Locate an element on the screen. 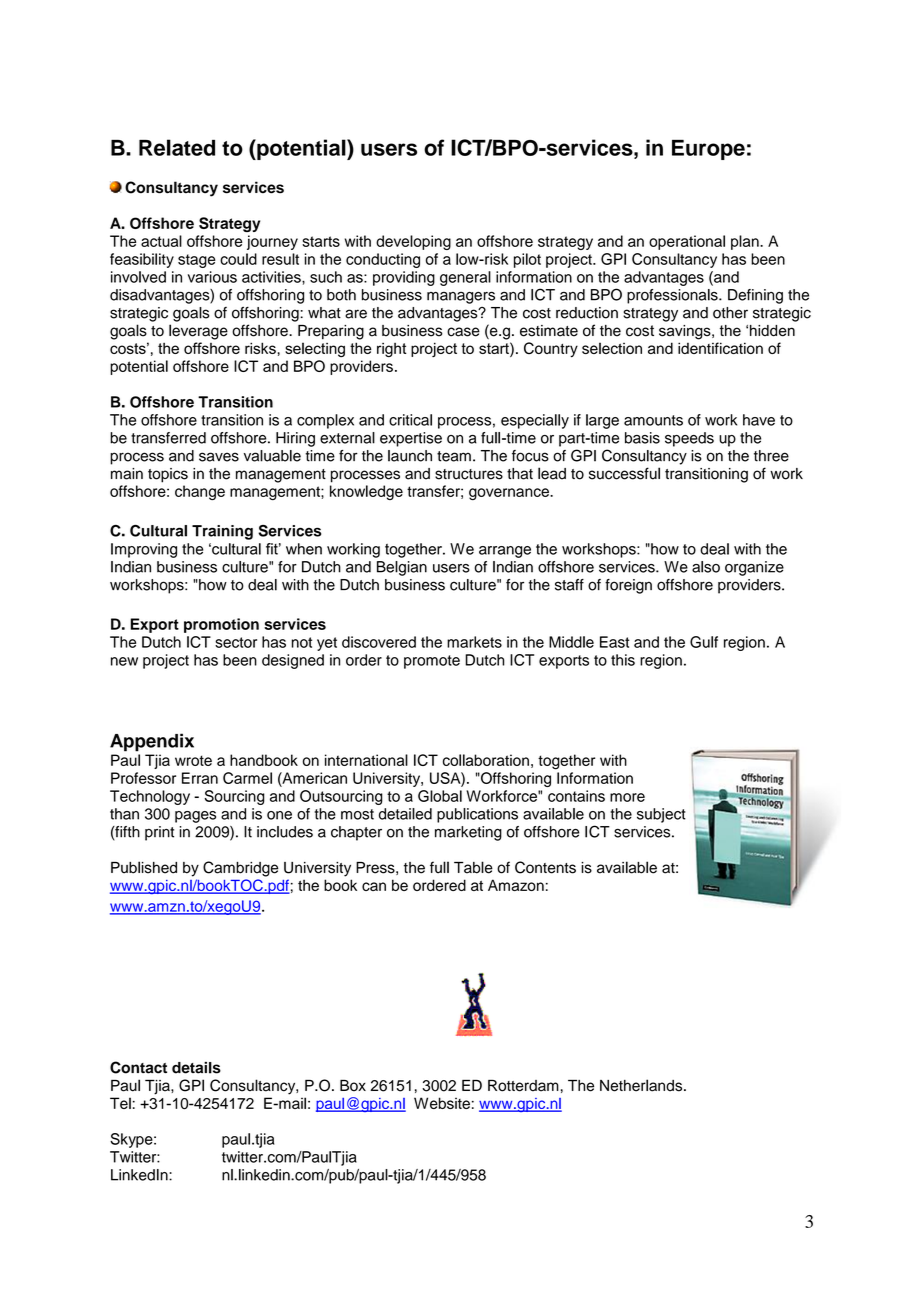 The width and height of the screenshot is (924, 1308). Table is located at coordinates (473, 867).
